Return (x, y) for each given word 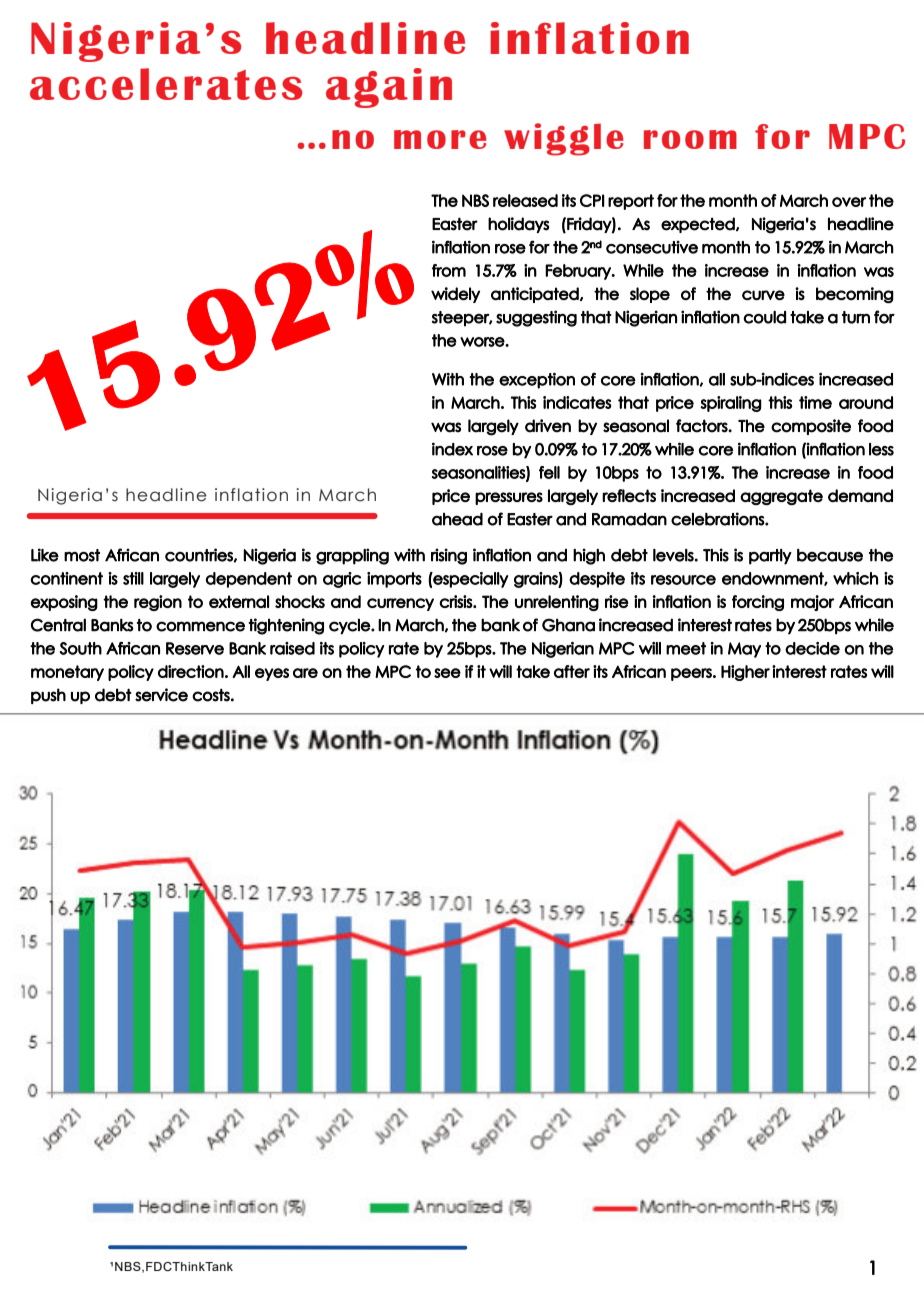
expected (699, 225)
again (389, 88)
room (690, 139)
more (440, 139)
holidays (519, 225)
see (447, 673)
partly (770, 557)
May (744, 650)
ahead (457, 519)
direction (191, 671)
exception (537, 380)
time (815, 402)
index (452, 449)
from (449, 270)
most (82, 555)
